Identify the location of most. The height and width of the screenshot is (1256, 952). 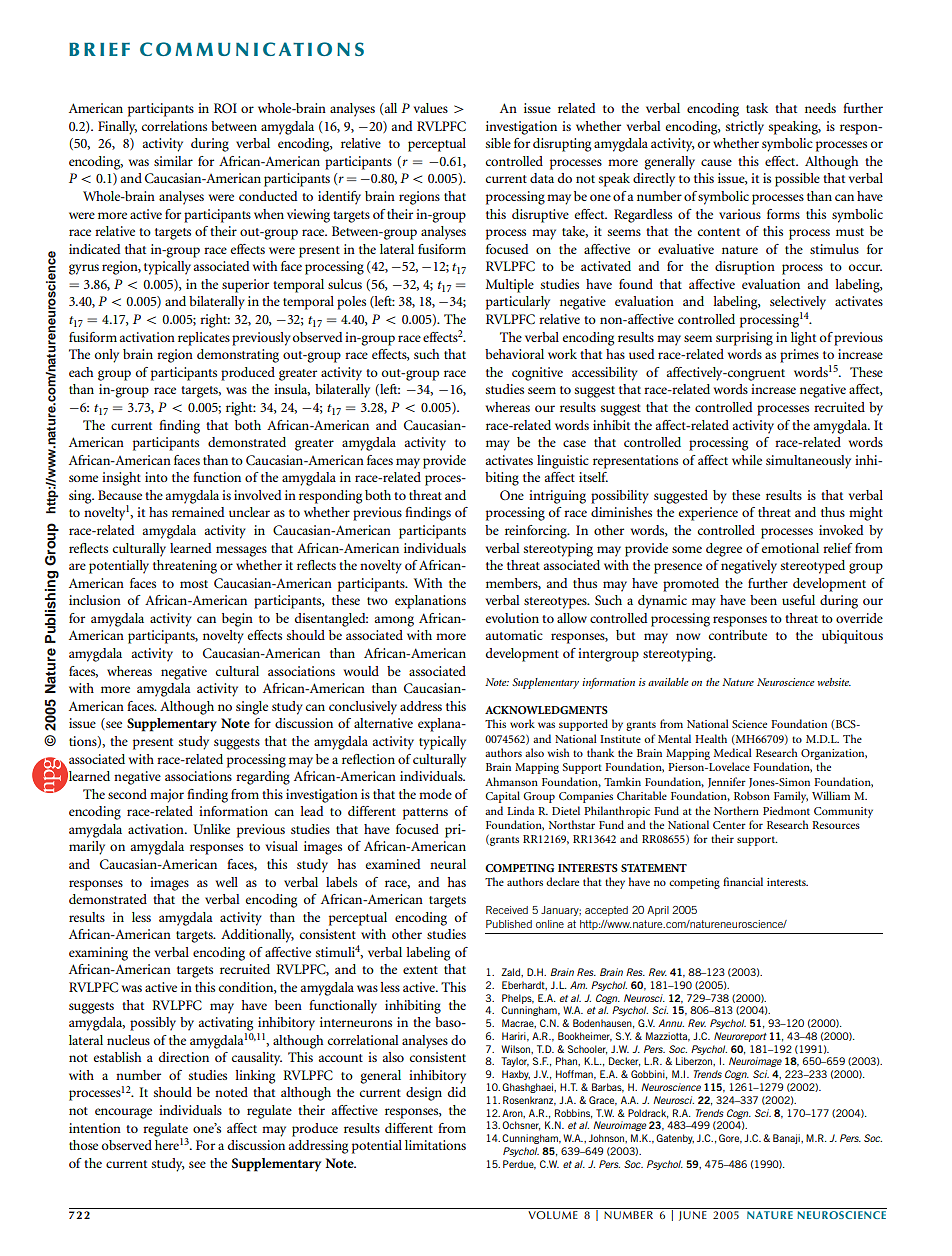
(194, 584).
